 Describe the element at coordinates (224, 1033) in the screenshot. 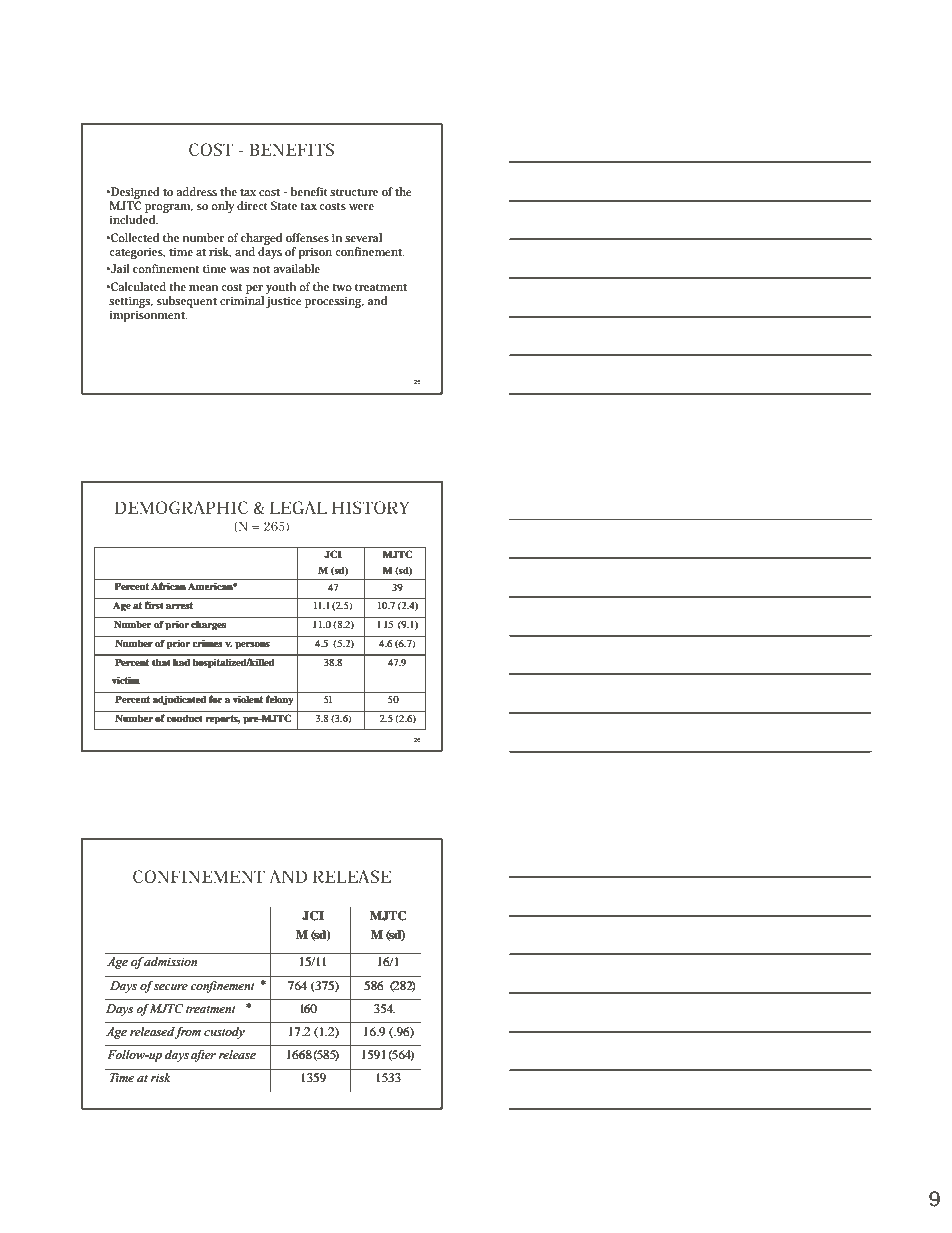

I see `custody` at that location.
